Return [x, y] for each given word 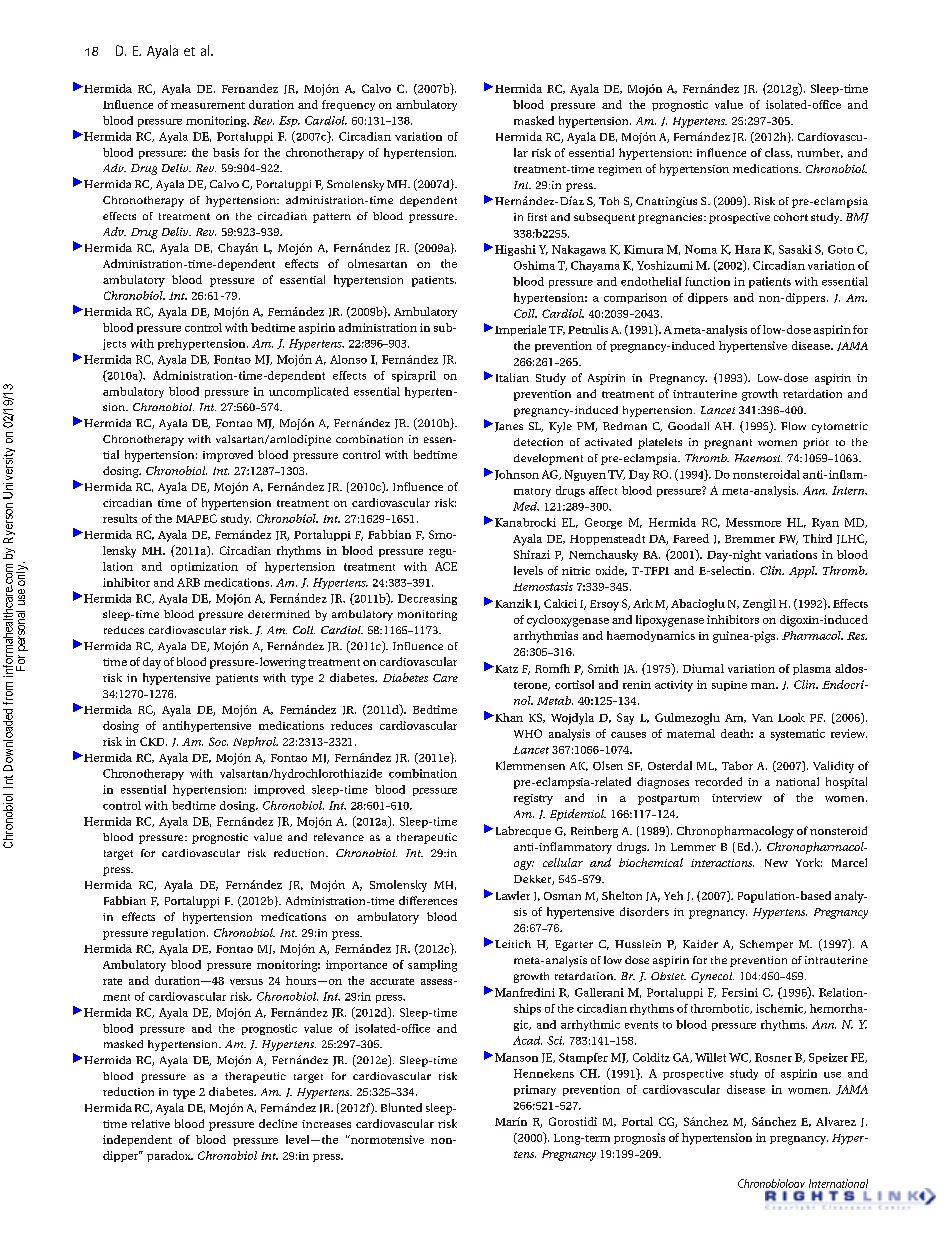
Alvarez [836, 1121]
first [537, 217]
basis [226, 152]
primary [535, 1090]
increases [326, 1124]
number [820, 153]
